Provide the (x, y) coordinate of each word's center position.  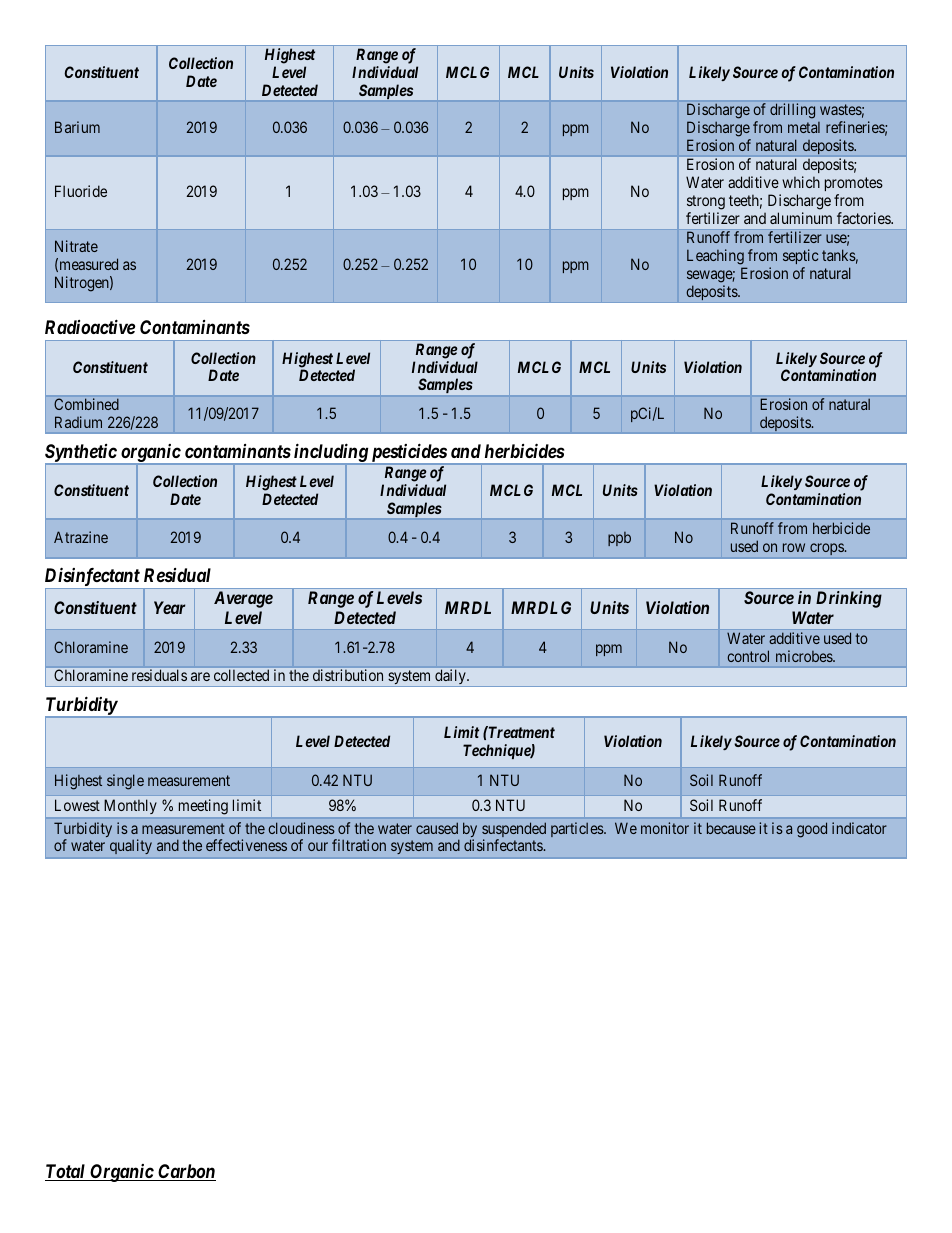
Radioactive (90, 326)
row (794, 547)
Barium (77, 127)
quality (131, 846)
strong (706, 202)
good (812, 830)
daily (451, 676)
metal (804, 127)
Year (169, 607)
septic (800, 258)
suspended (514, 831)
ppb (619, 539)
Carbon (186, 1172)
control (748, 656)
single (125, 782)
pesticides (408, 454)
